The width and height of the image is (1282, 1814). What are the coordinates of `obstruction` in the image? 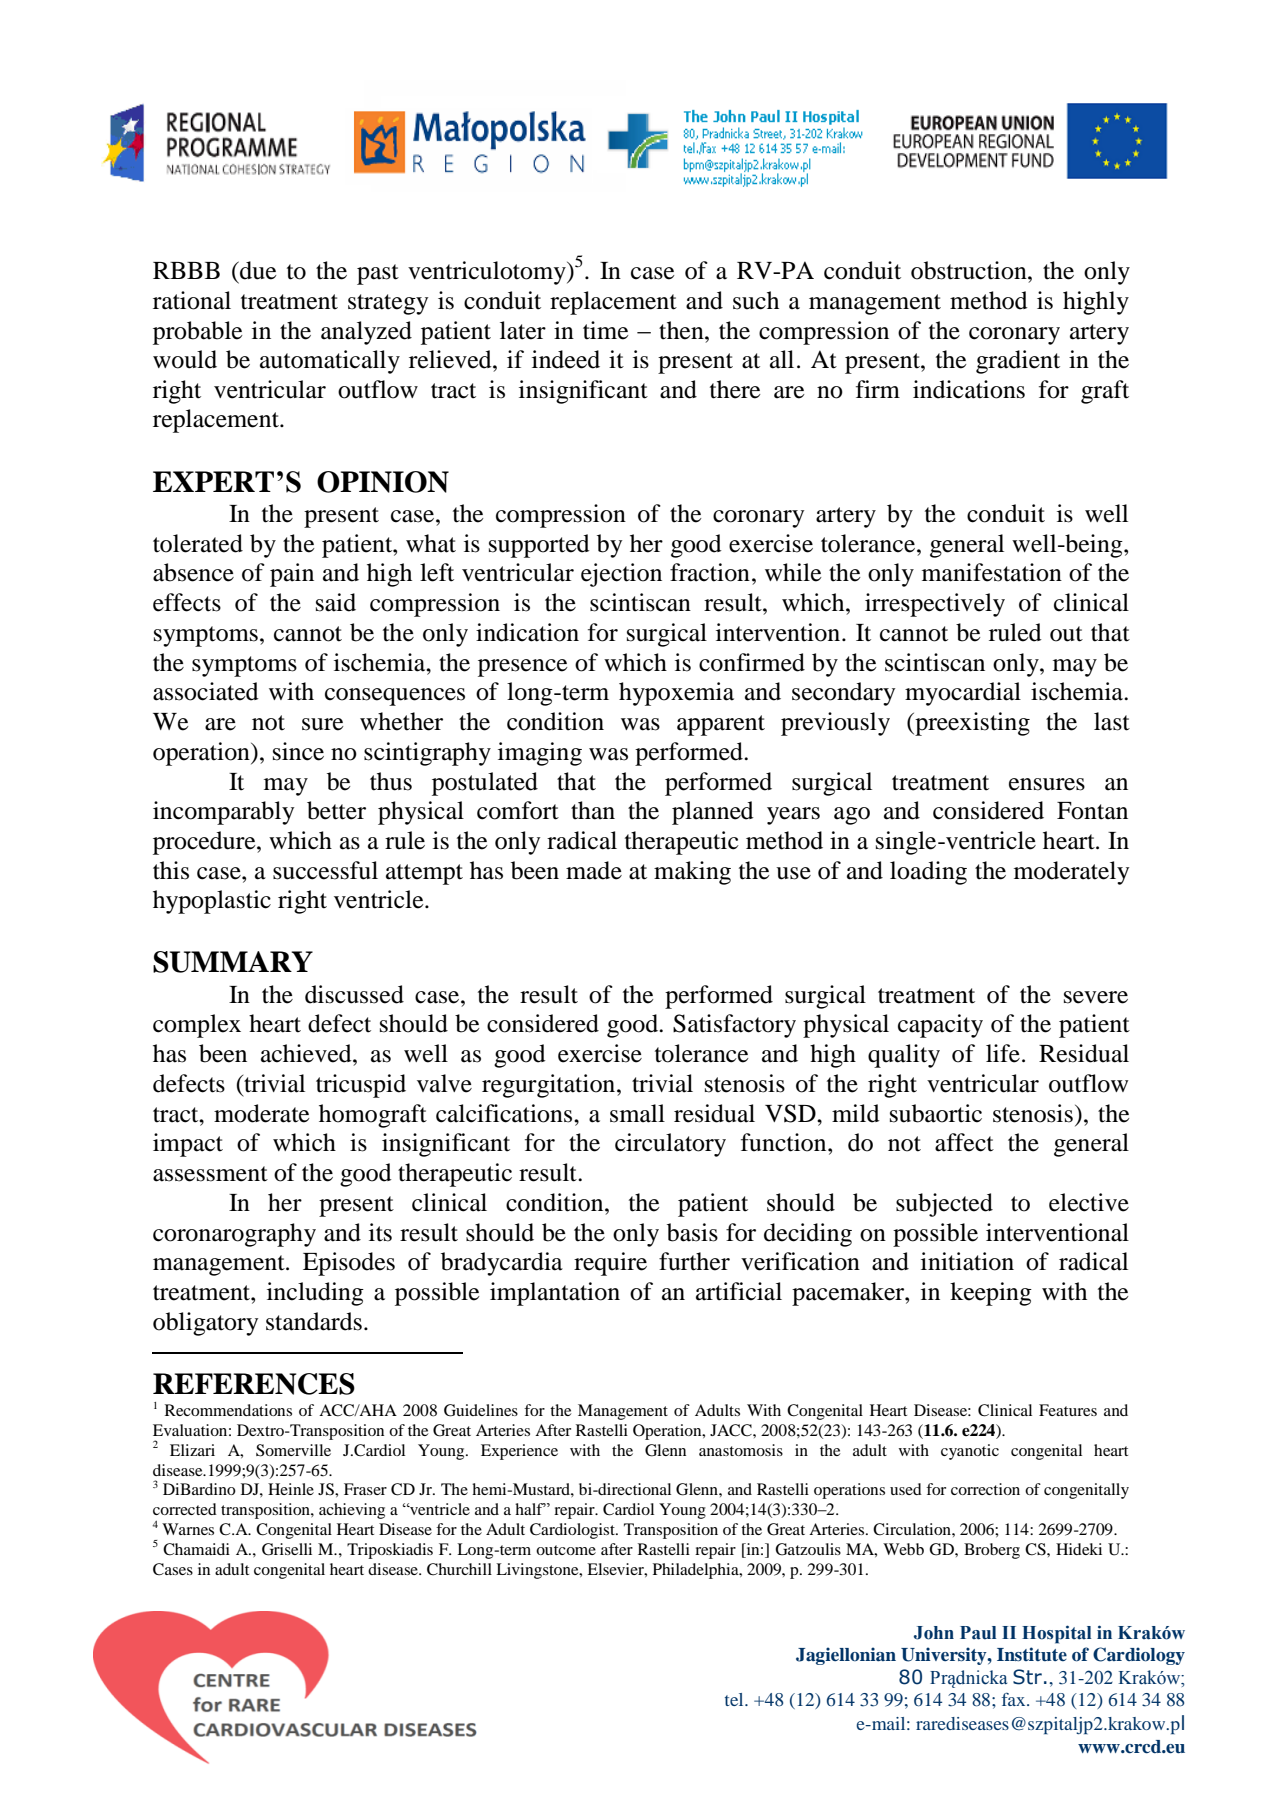 It's located at (970, 270).
